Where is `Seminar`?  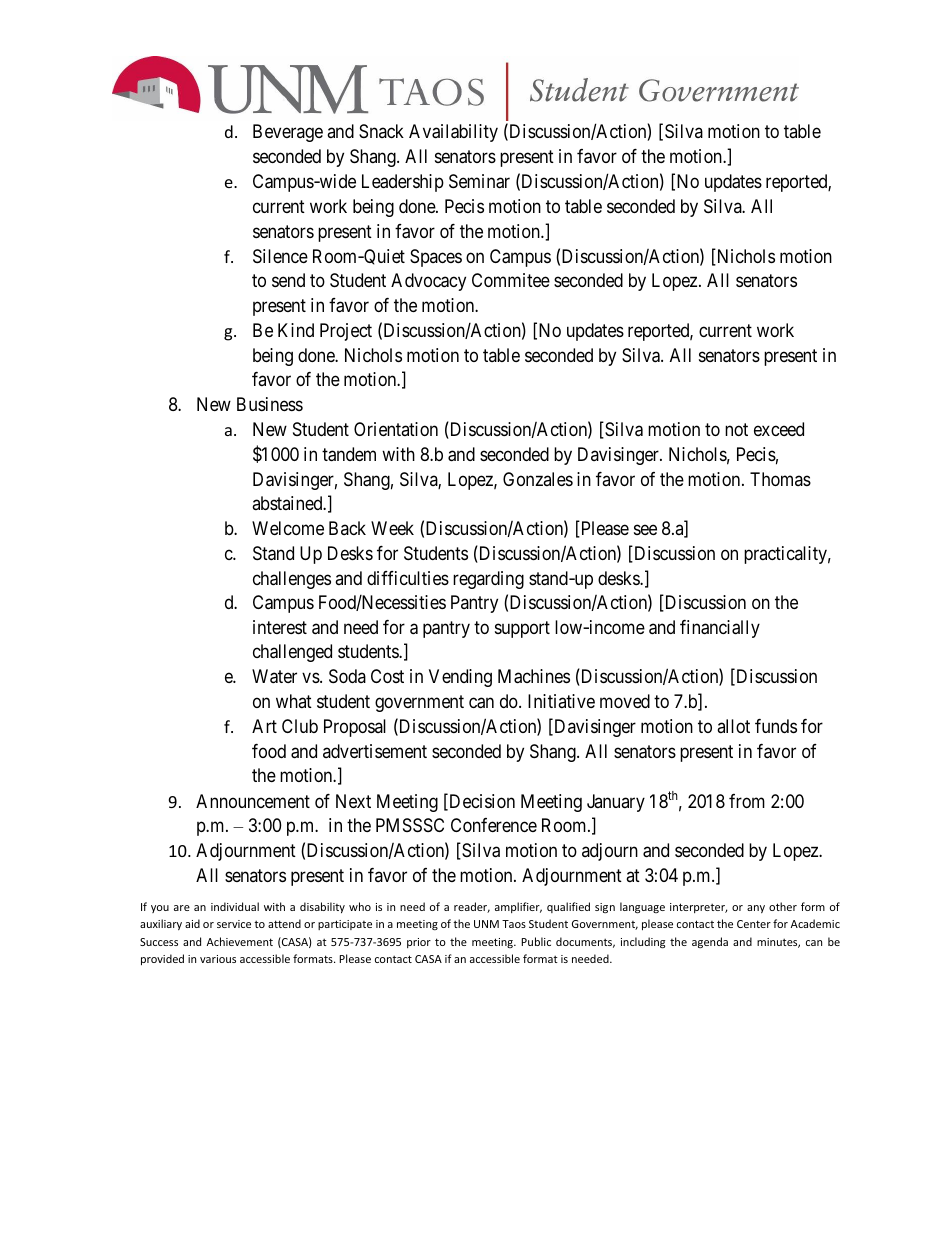
Seminar is located at coordinates (479, 181).
